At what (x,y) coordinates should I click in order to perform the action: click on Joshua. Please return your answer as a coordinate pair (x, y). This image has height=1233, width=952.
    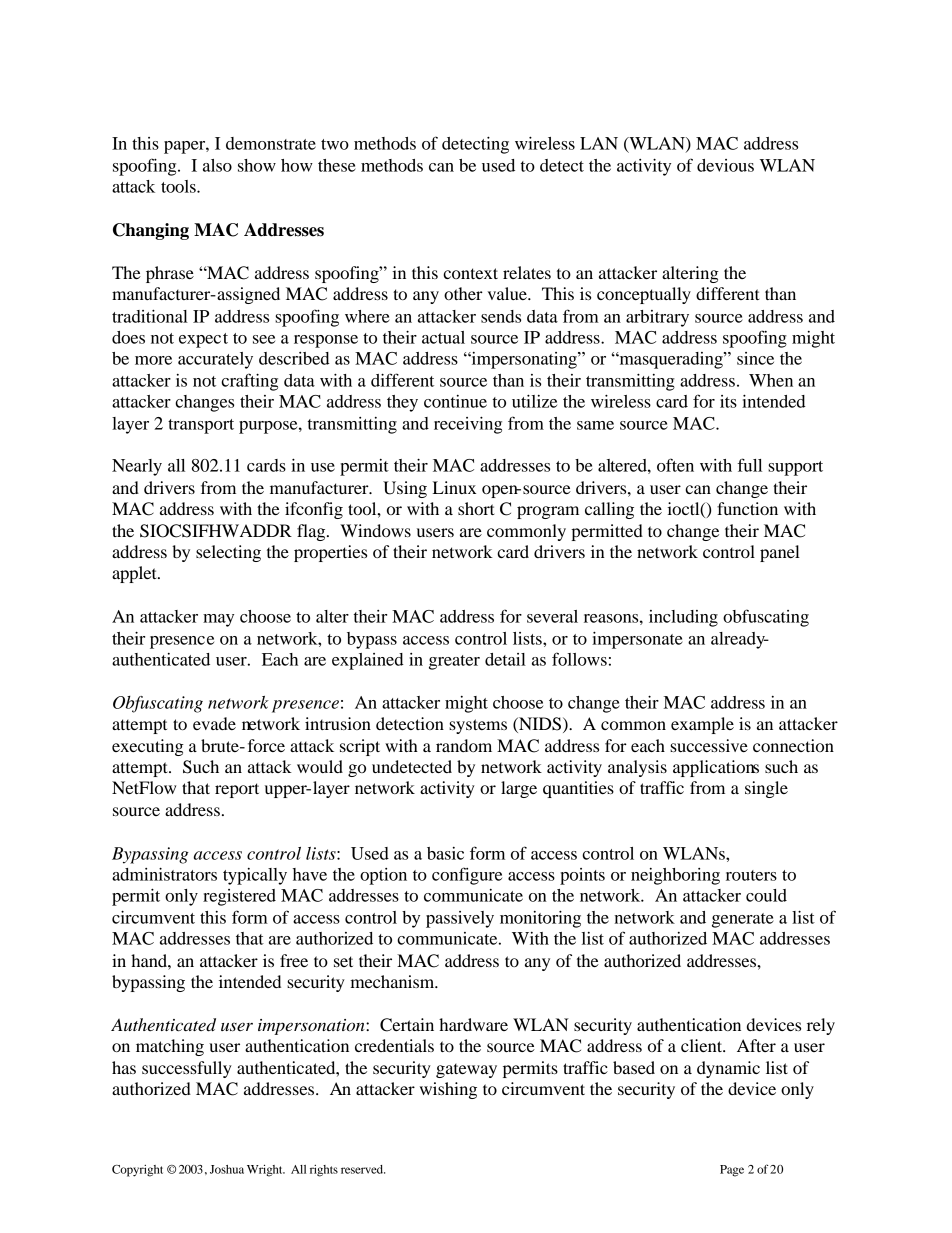
    Looking at the image, I should click on (227, 1169).
